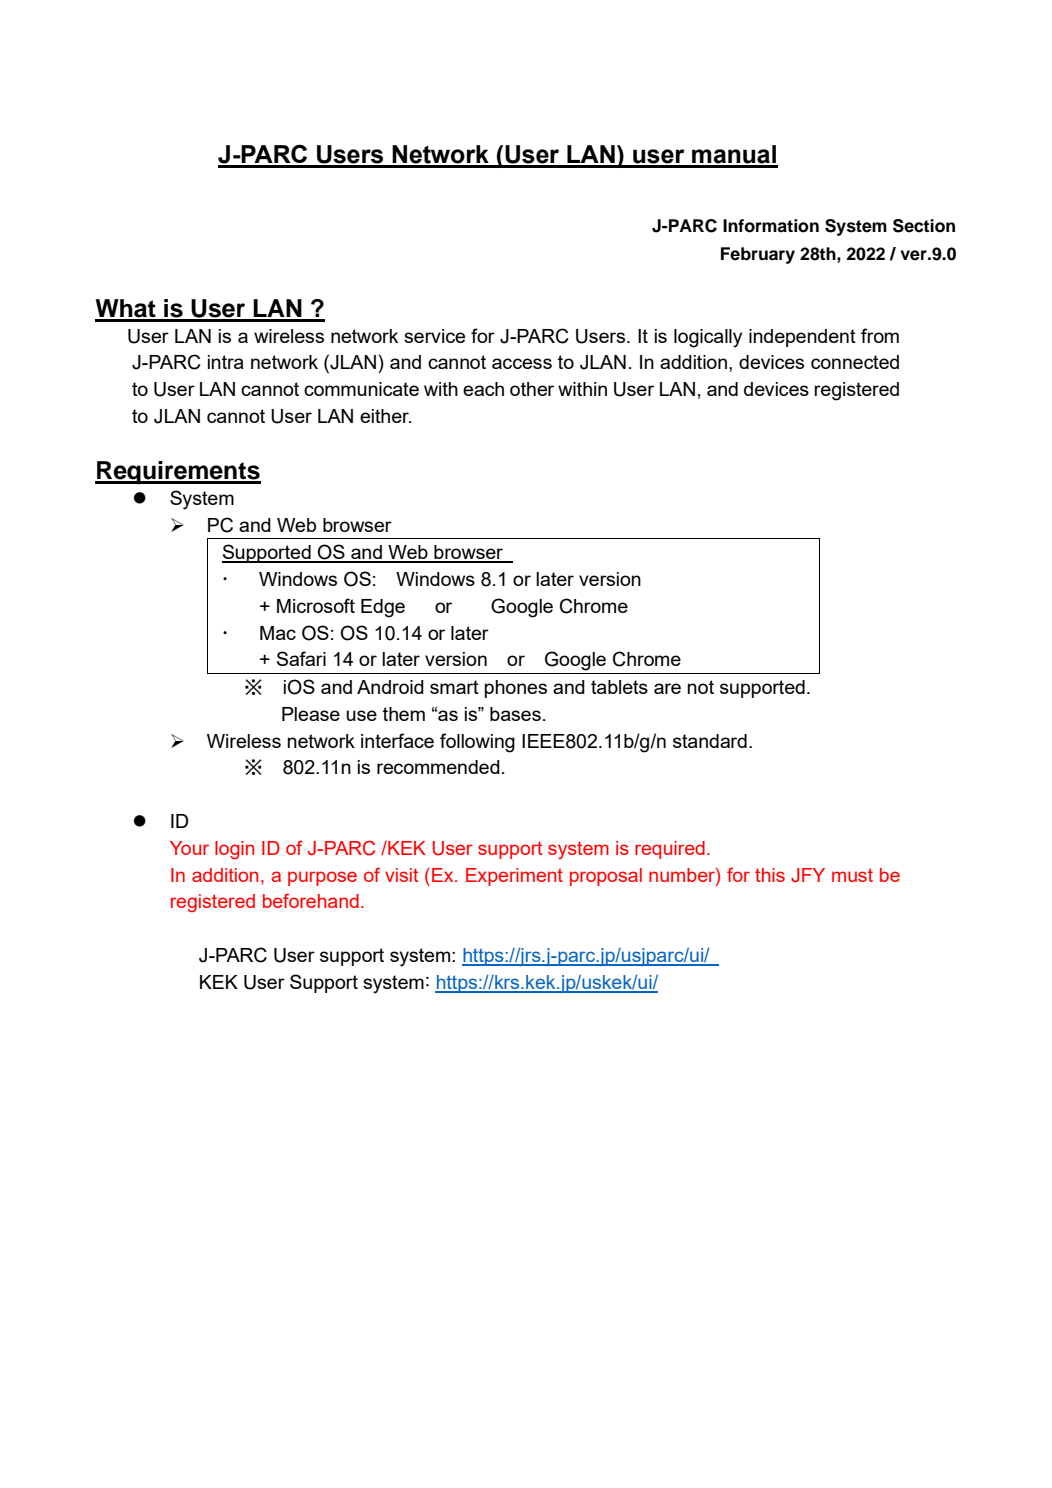 The image size is (1052, 1488). What do you see at coordinates (852, 875) in the document?
I see `must` at bounding box center [852, 875].
